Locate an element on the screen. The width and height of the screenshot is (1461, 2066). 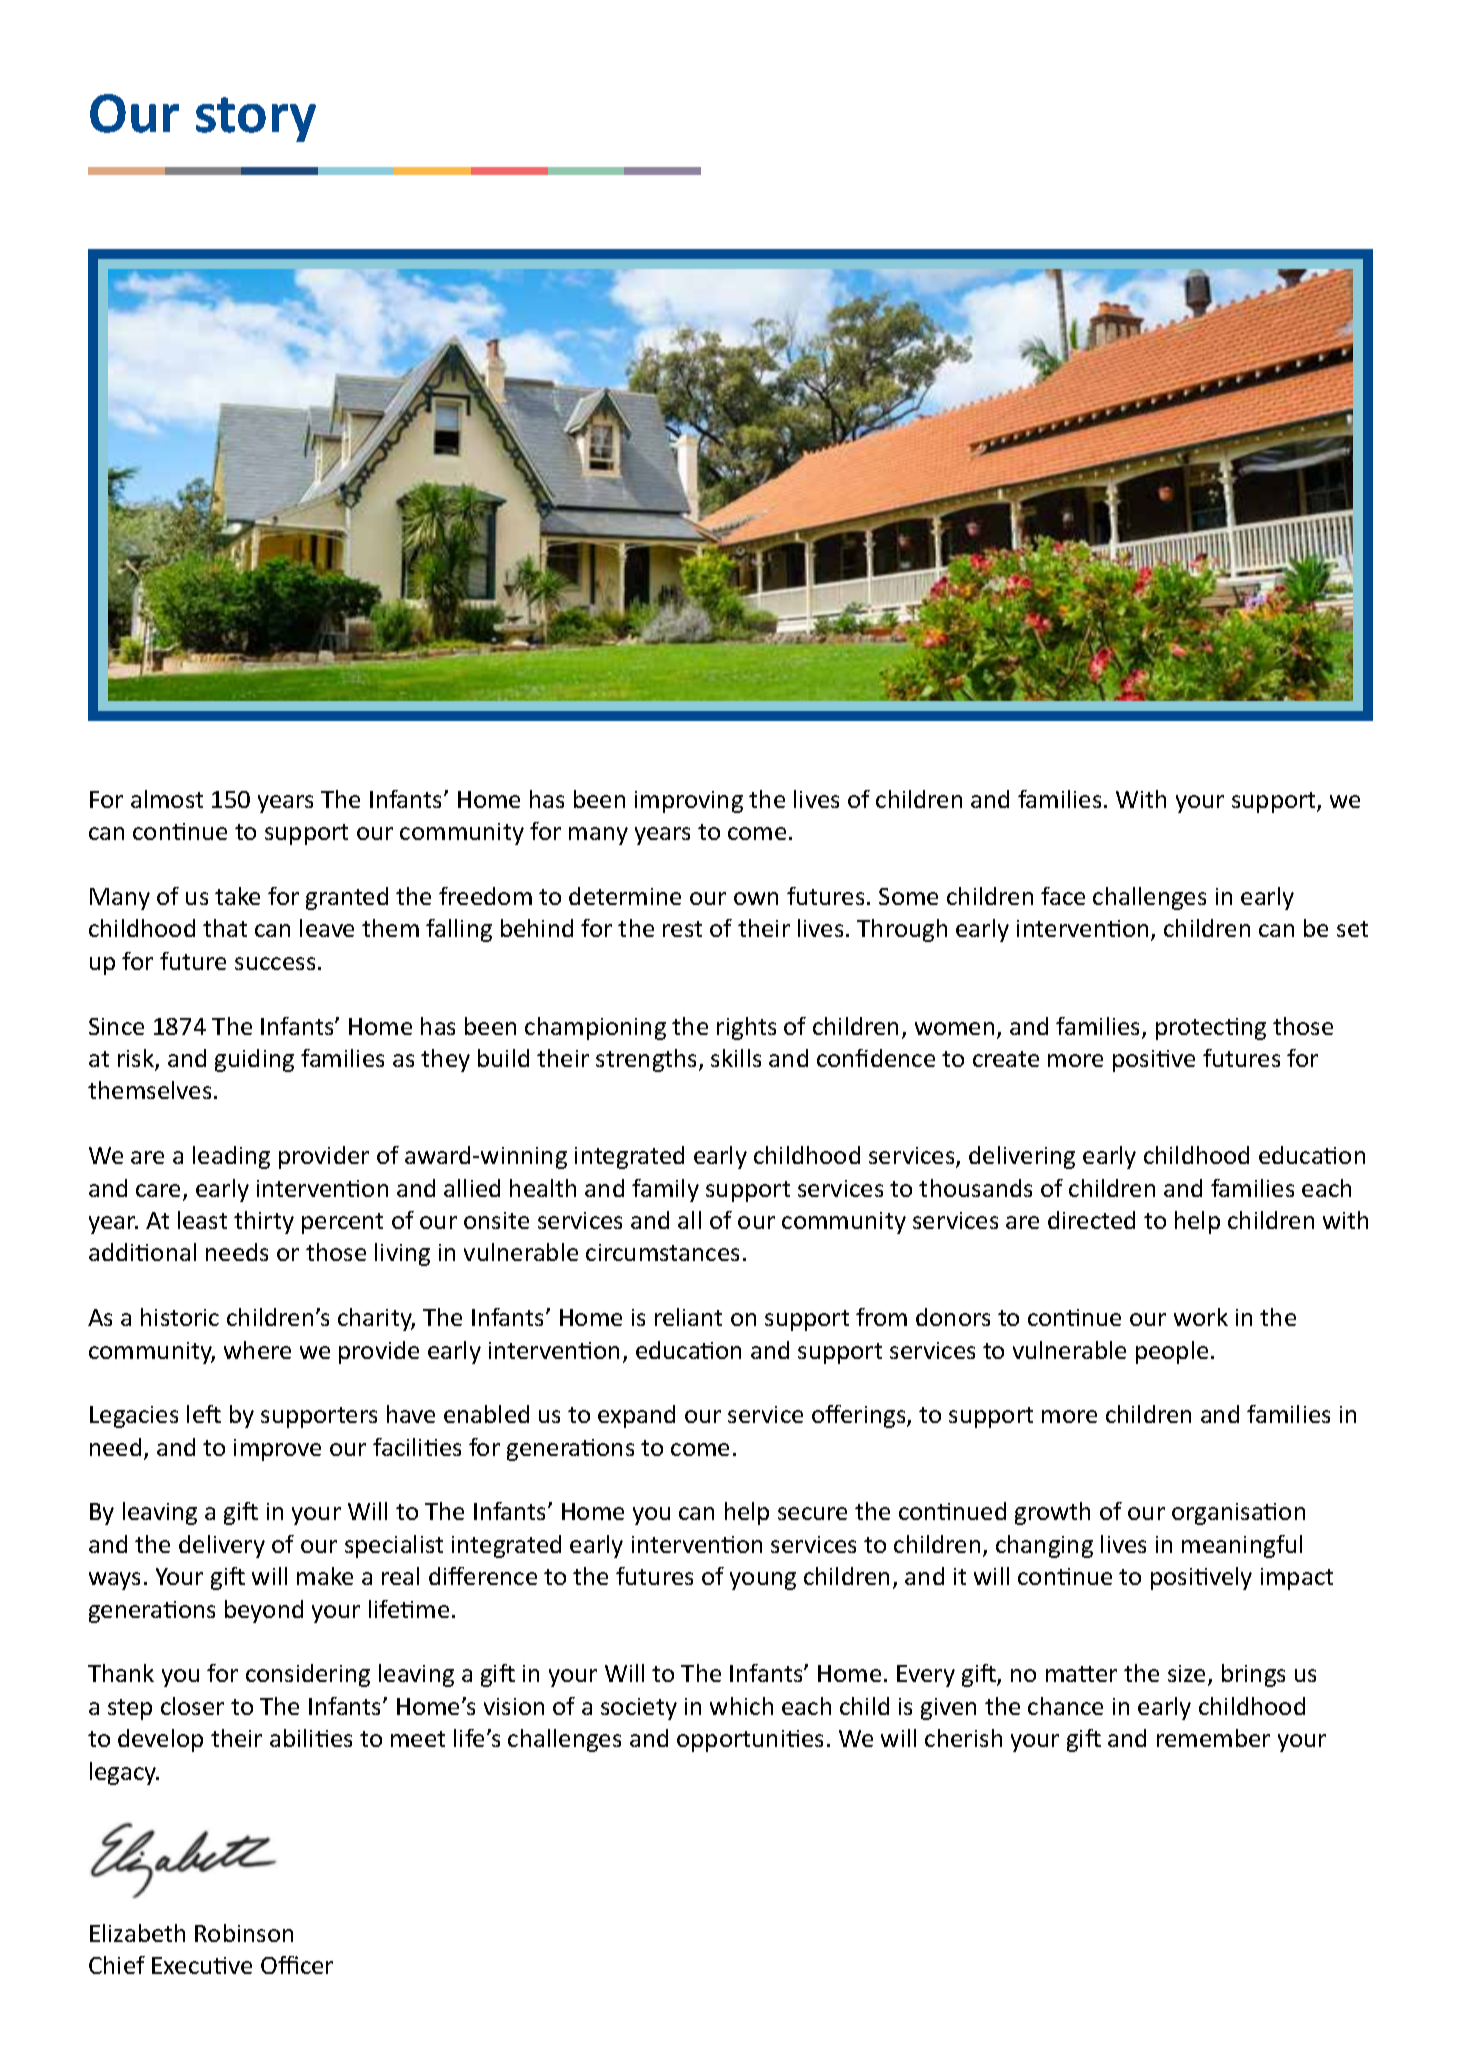
protecting is located at coordinates (1211, 1029).
